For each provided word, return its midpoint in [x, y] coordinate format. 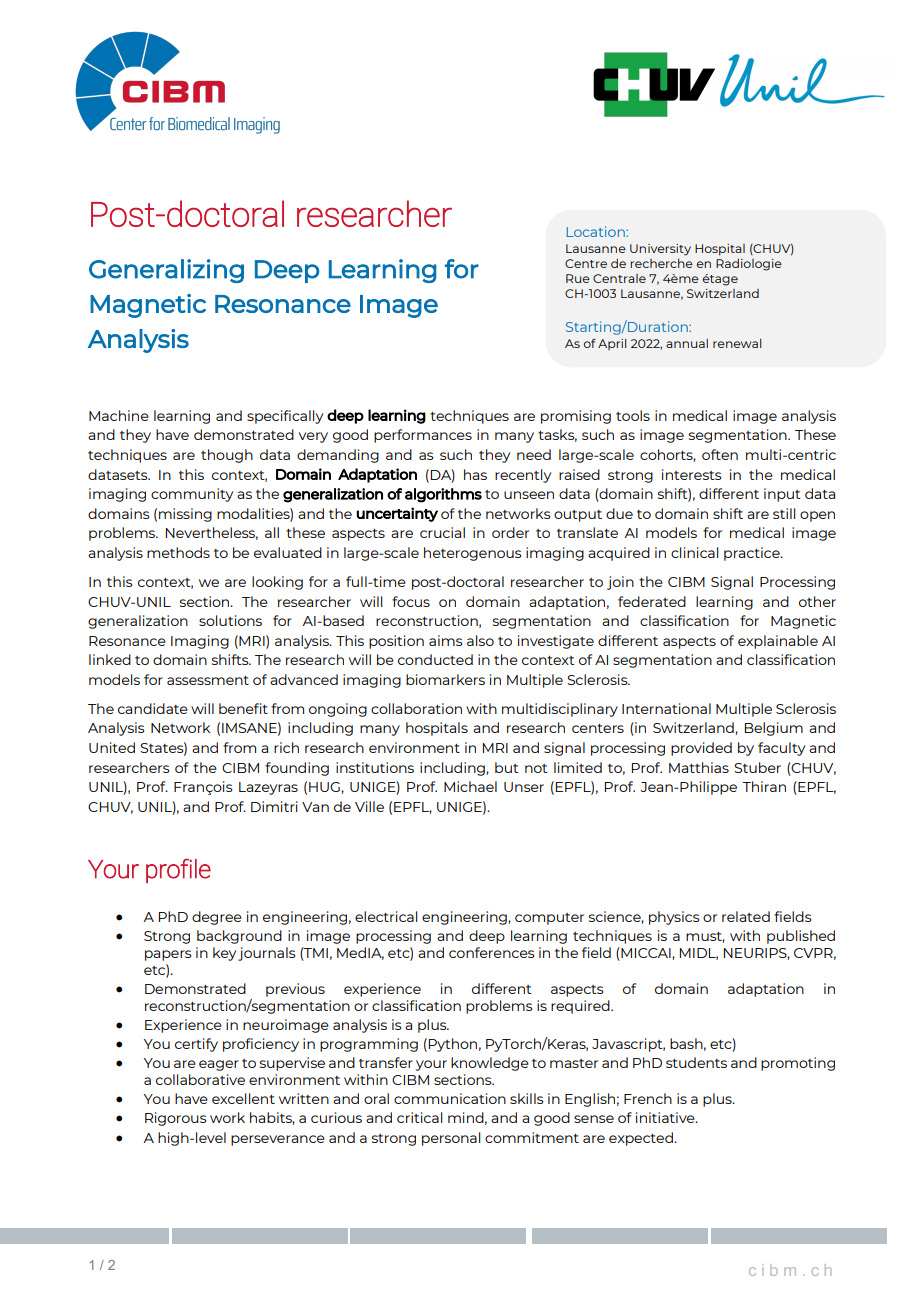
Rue [578, 278]
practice [753, 554]
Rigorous [176, 1119]
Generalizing [166, 271]
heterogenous [473, 554]
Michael [470, 786]
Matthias [699, 767]
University [660, 250]
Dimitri [274, 806]
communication [450, 1098]
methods [178, 552]
